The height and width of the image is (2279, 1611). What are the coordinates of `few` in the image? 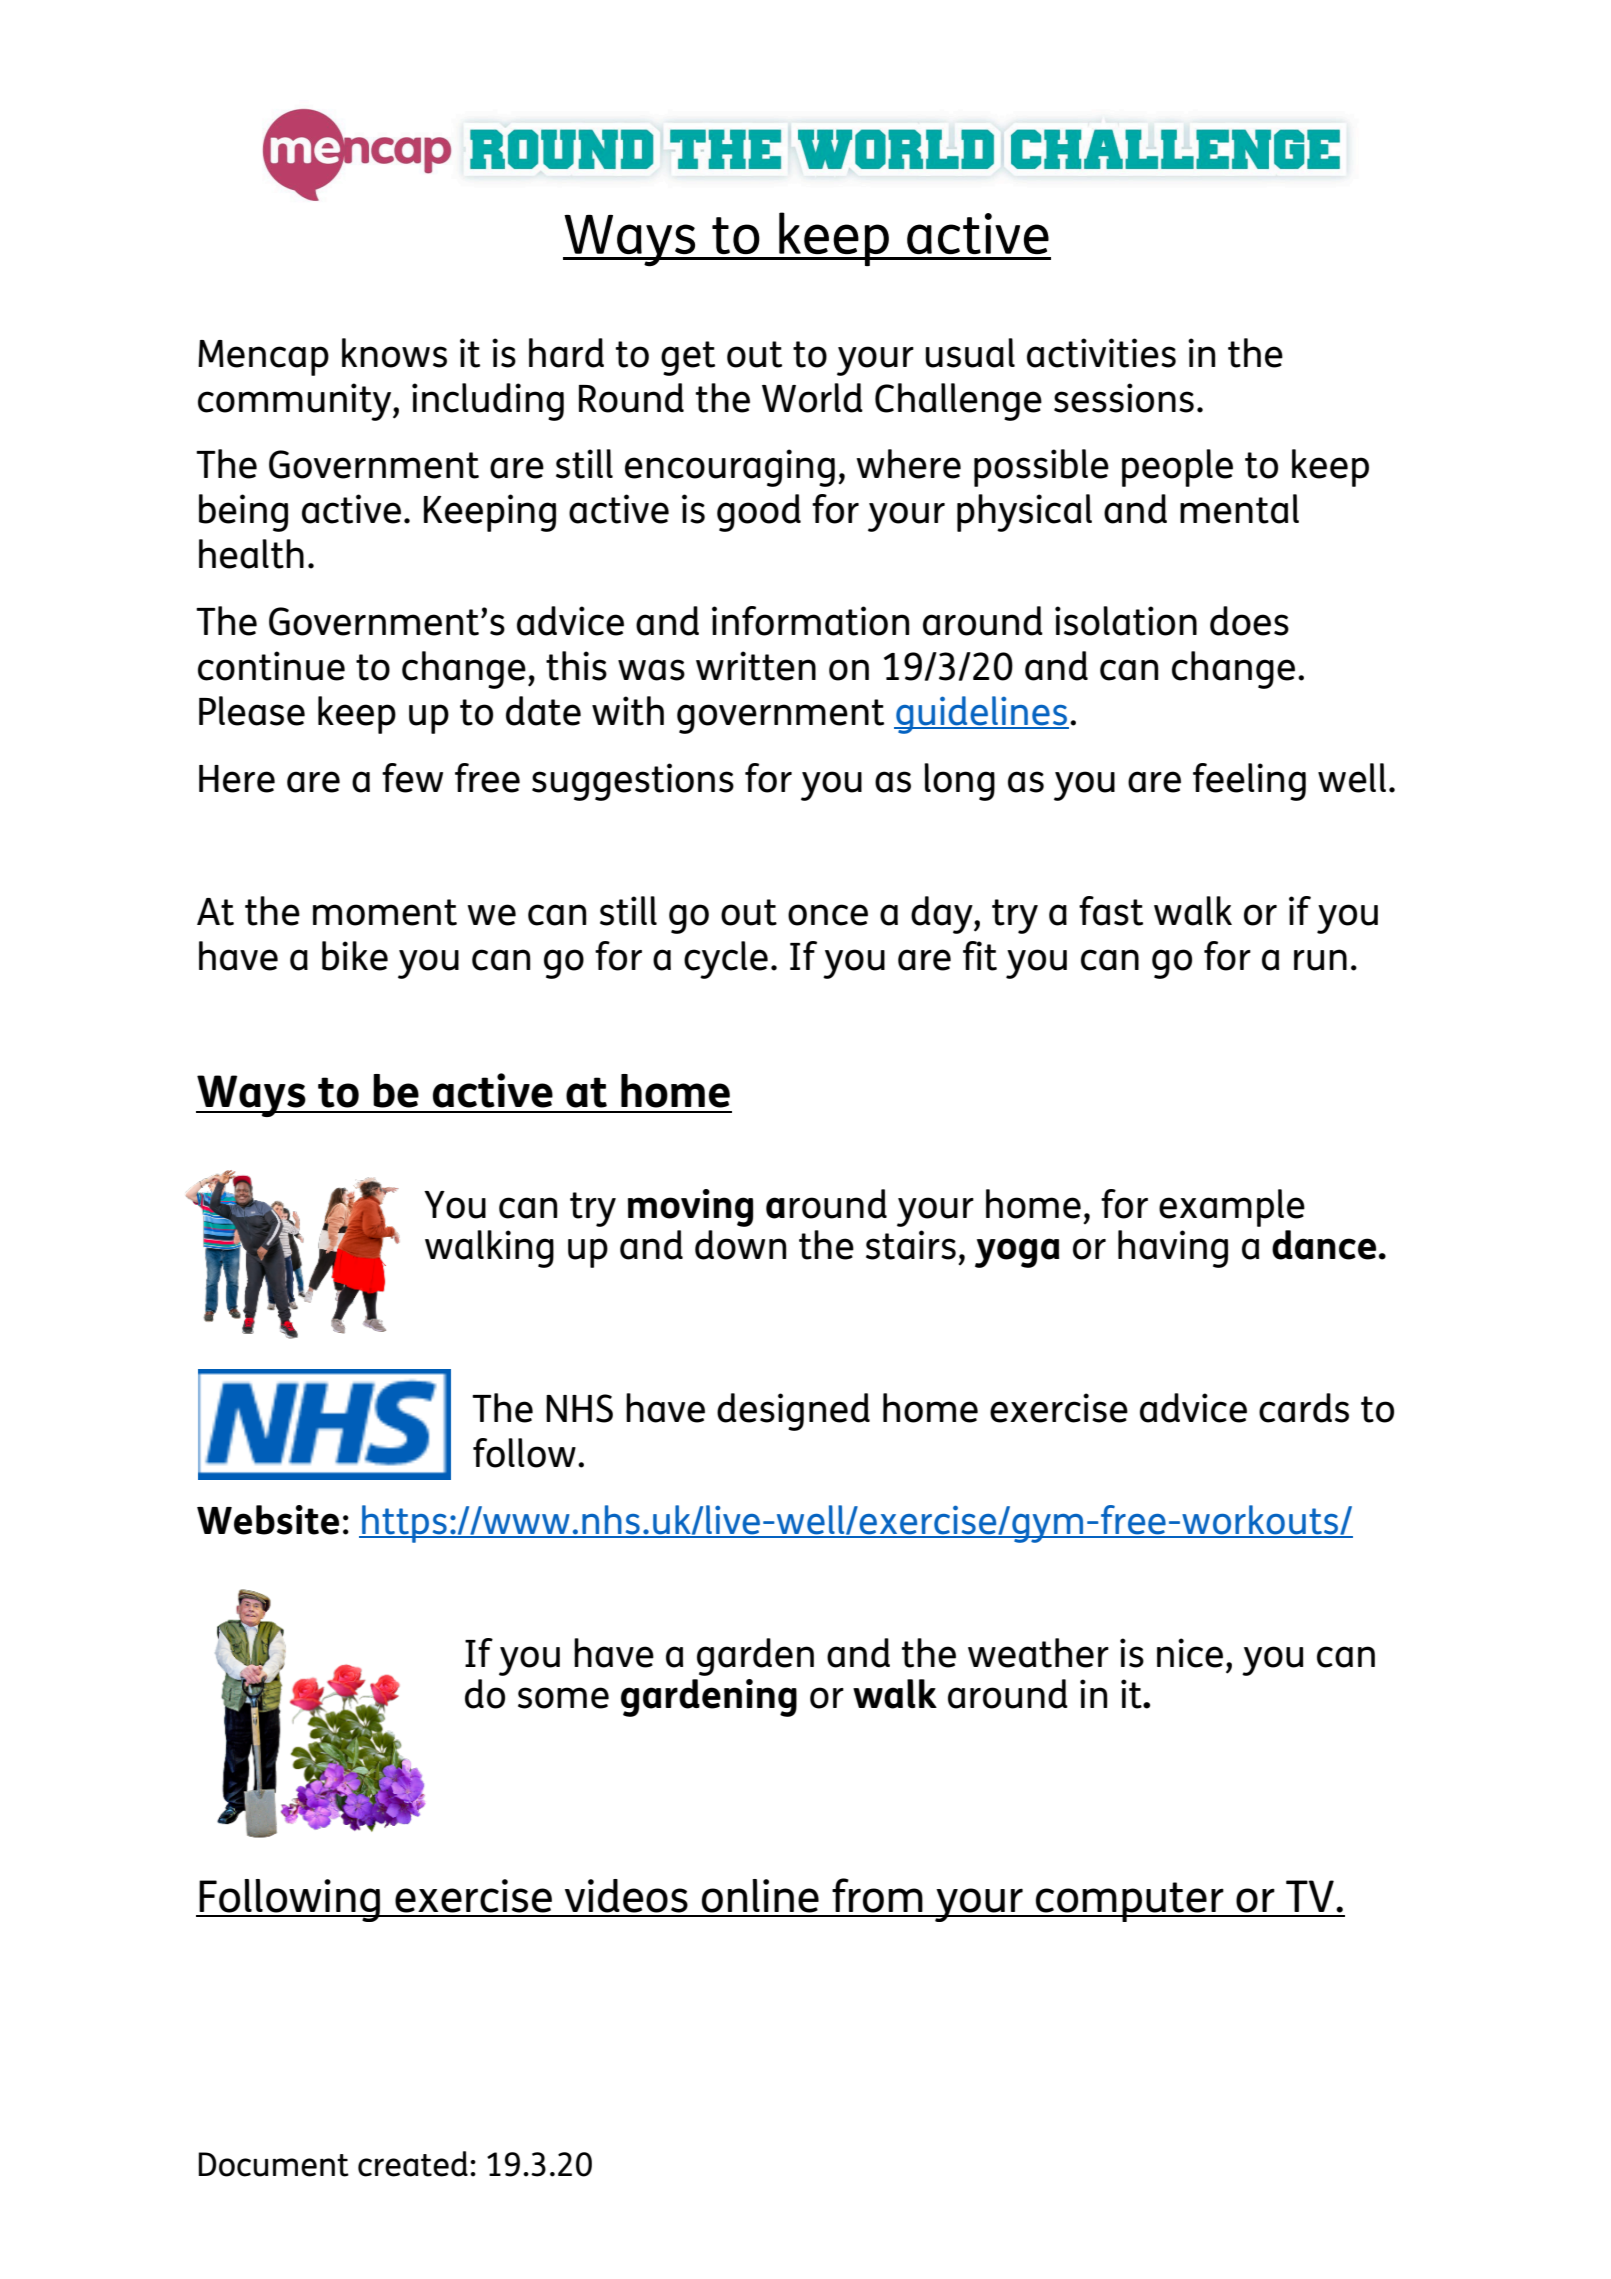 It's located at (412, 778).
